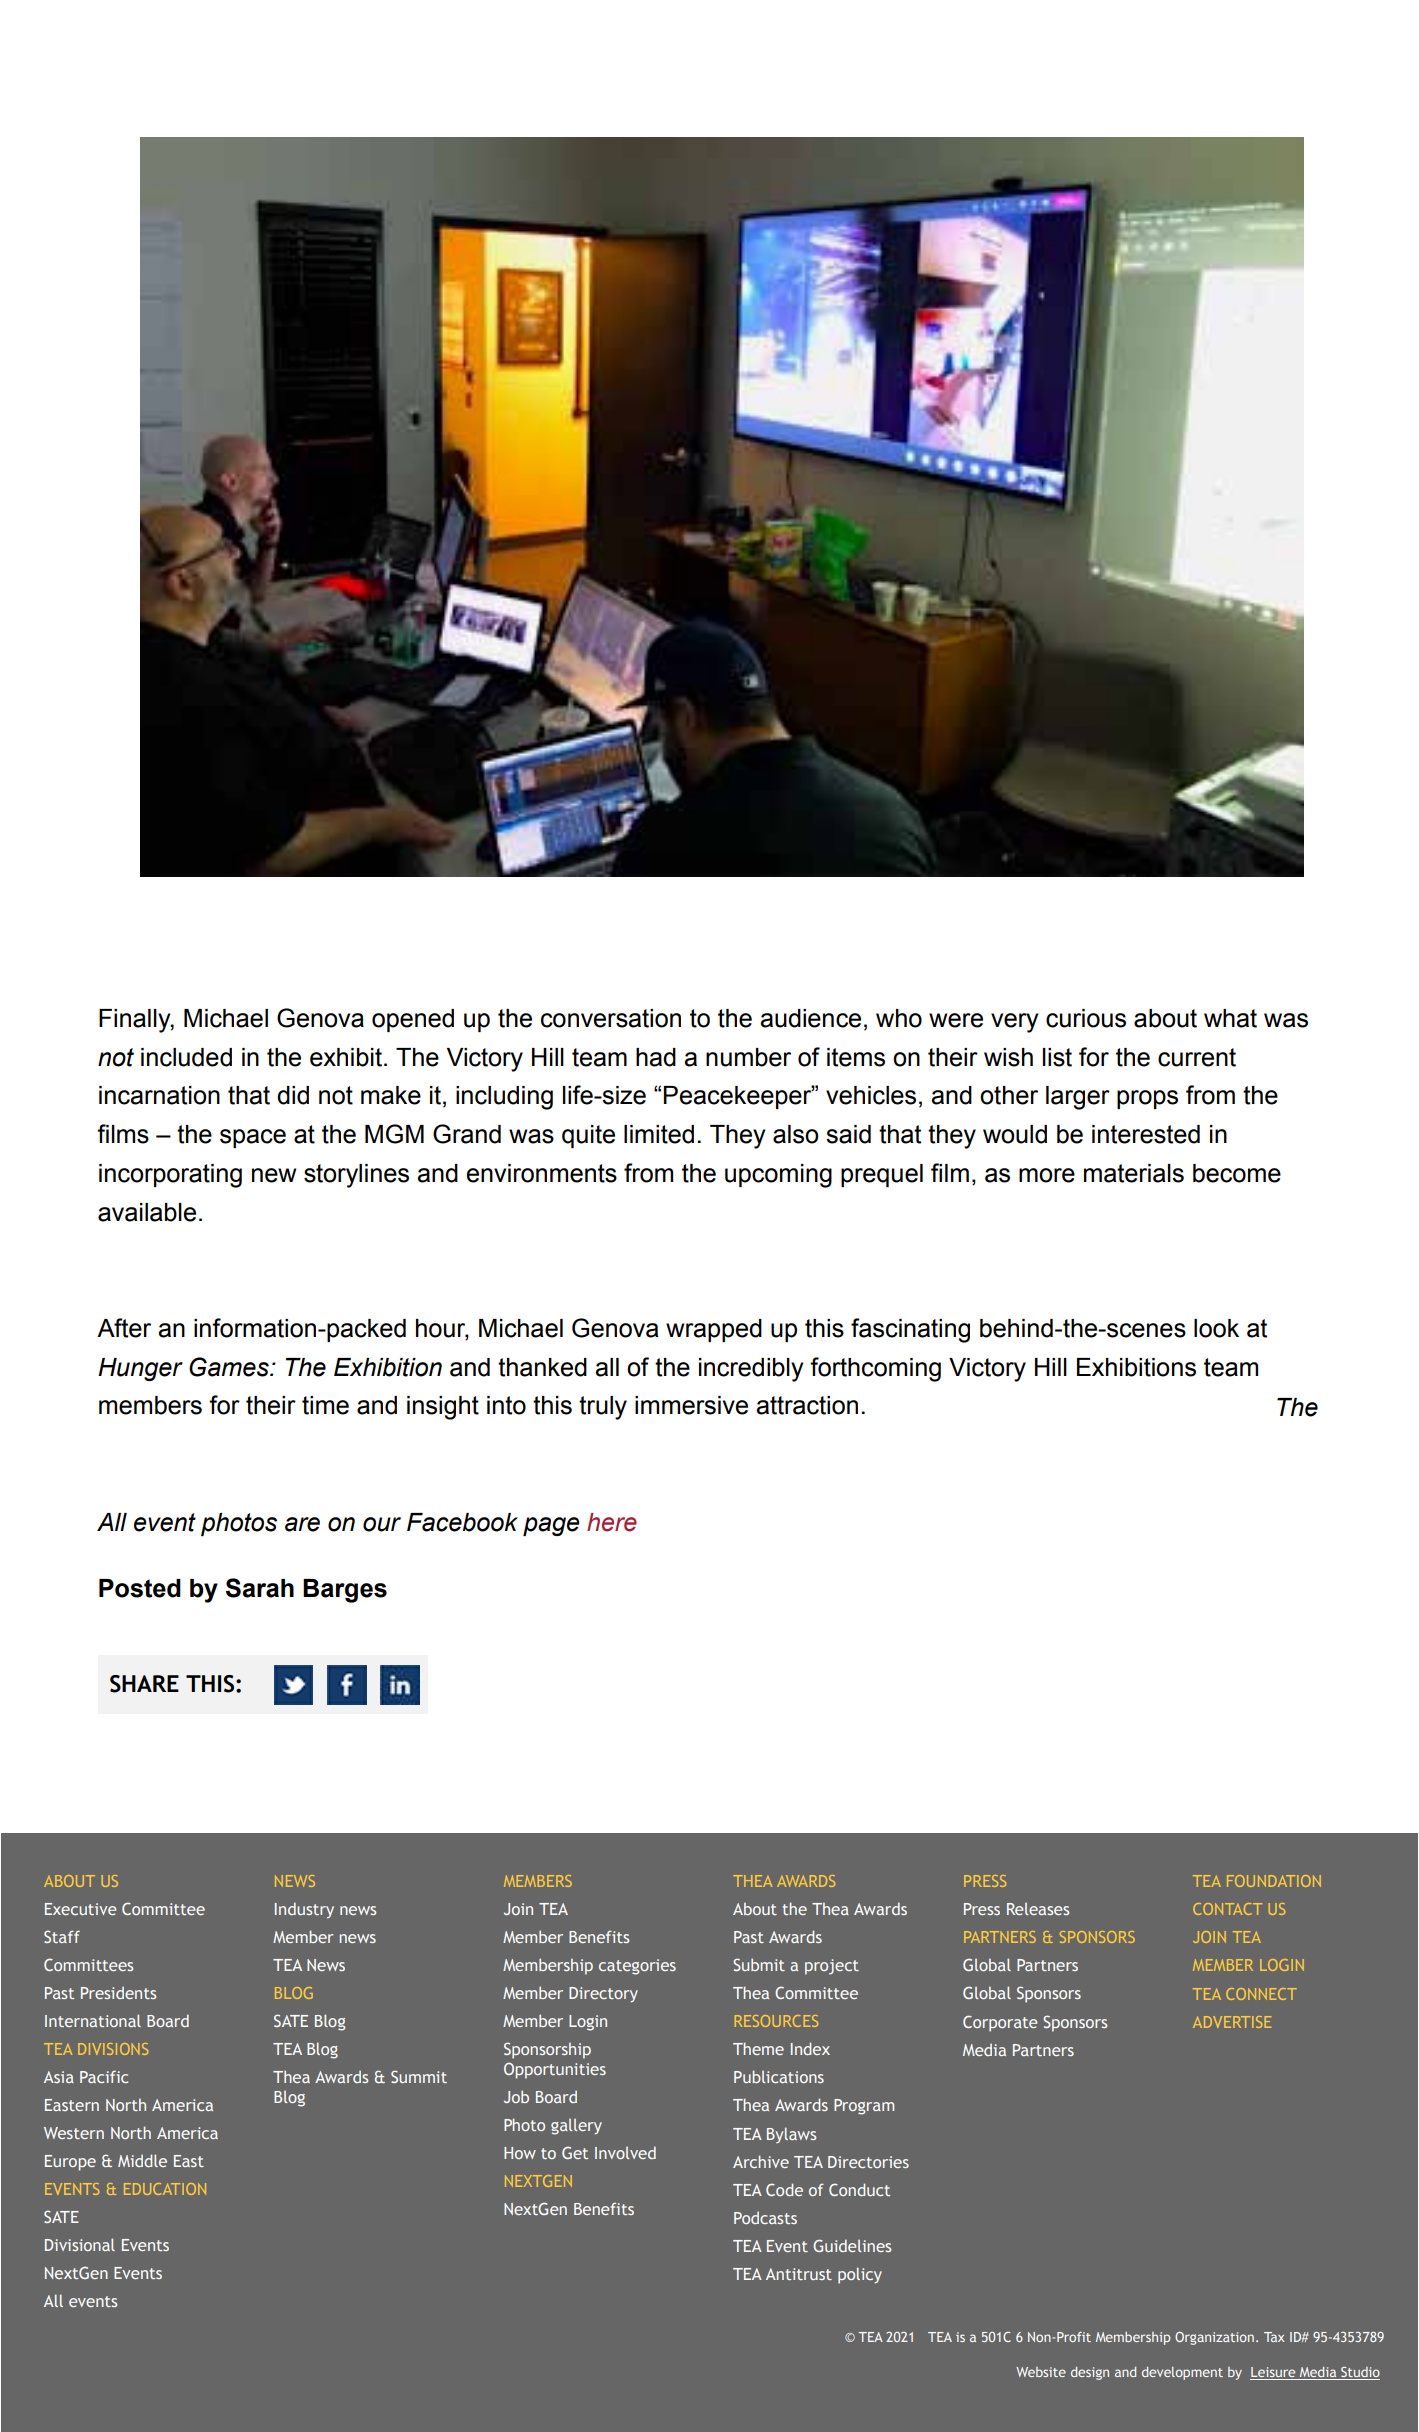  I want to click on Antitrust, so click(799, 2274).
